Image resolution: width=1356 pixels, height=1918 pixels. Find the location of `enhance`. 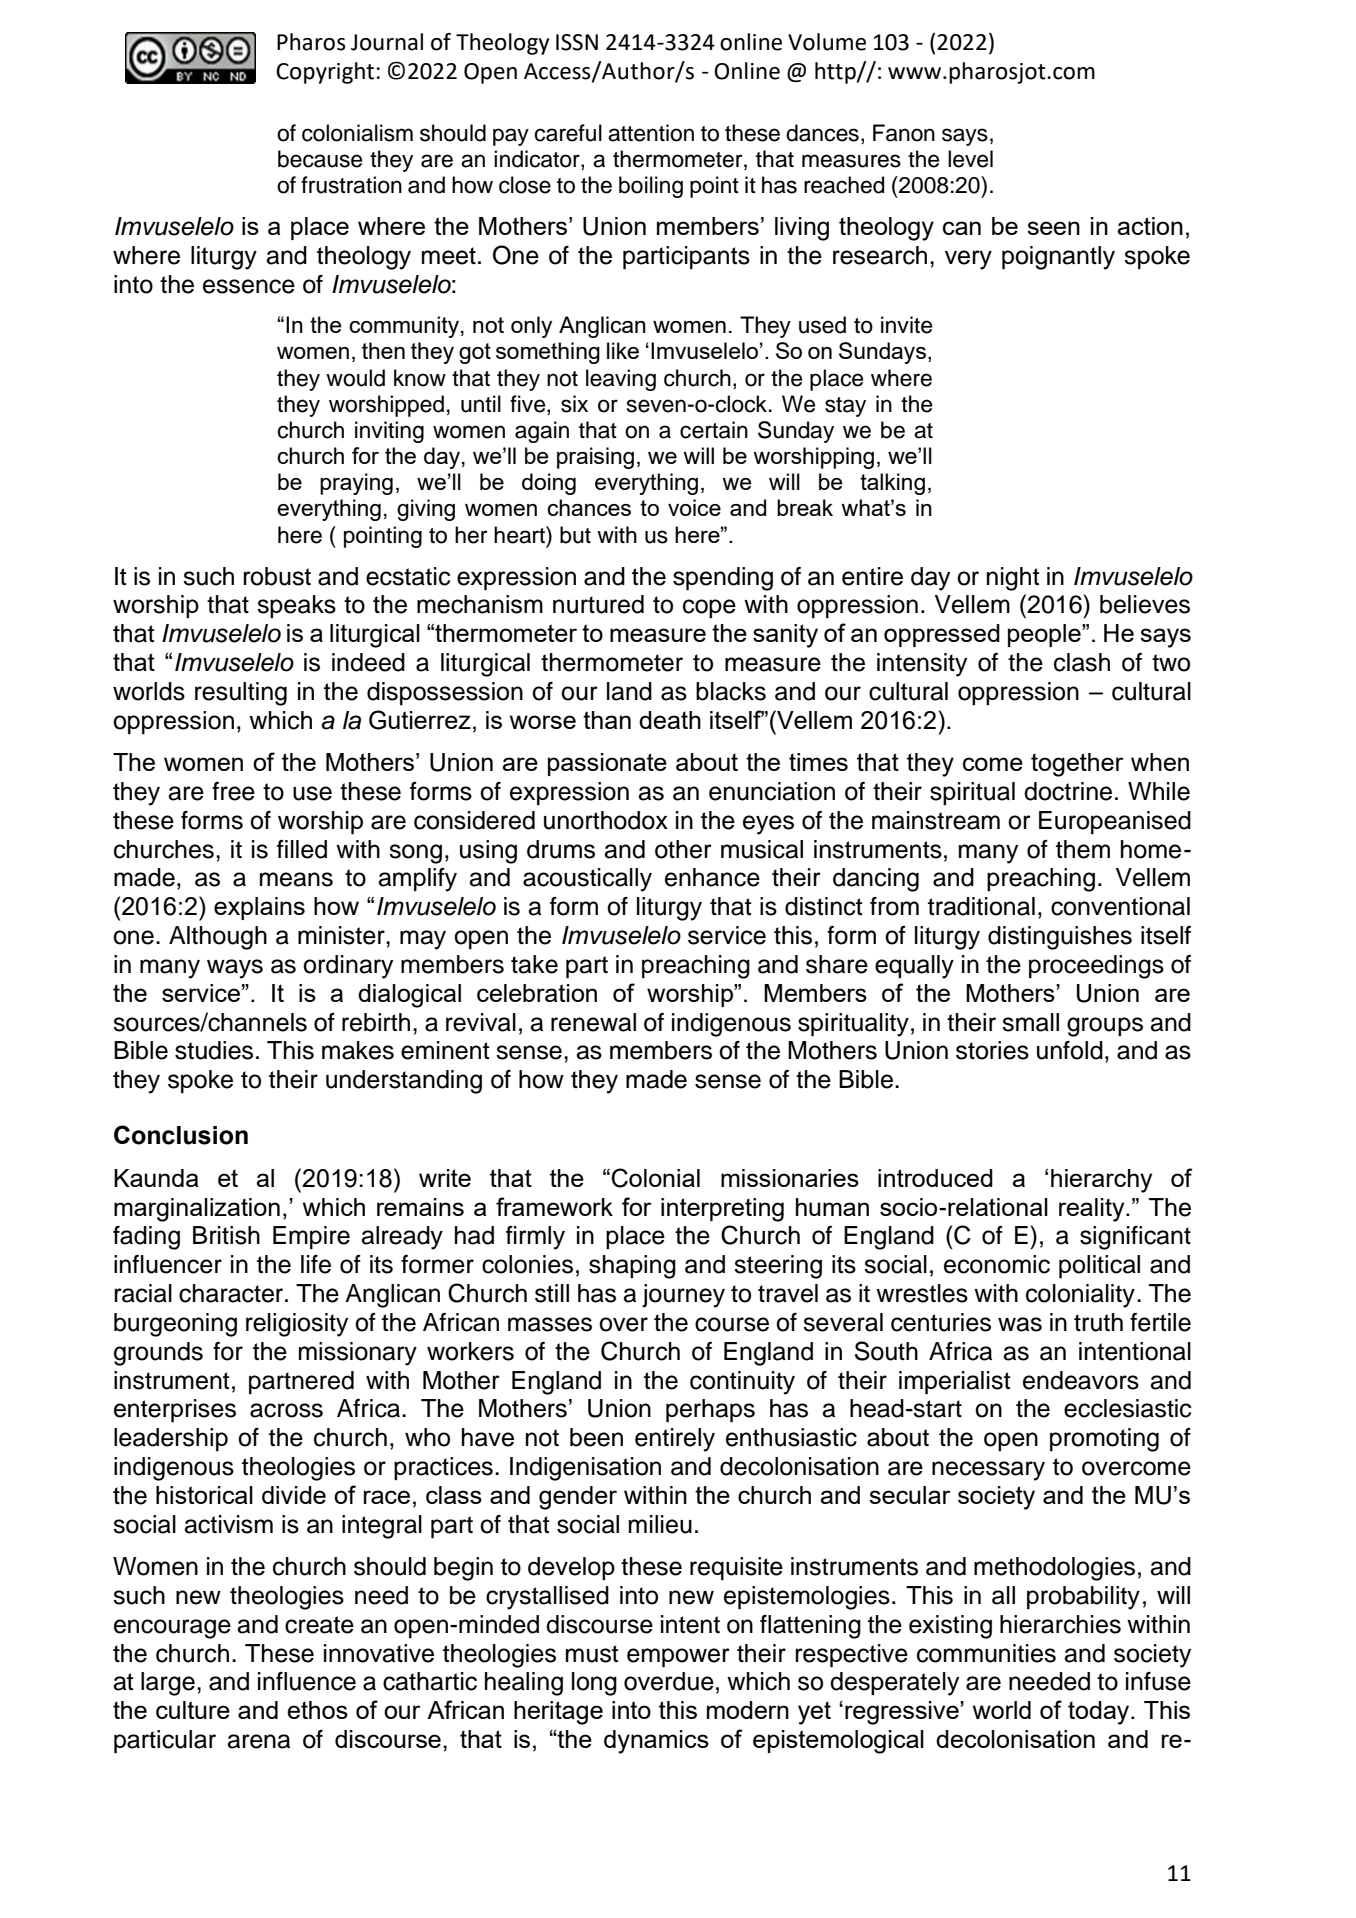

enhance is located at coordinates (712, 877).
